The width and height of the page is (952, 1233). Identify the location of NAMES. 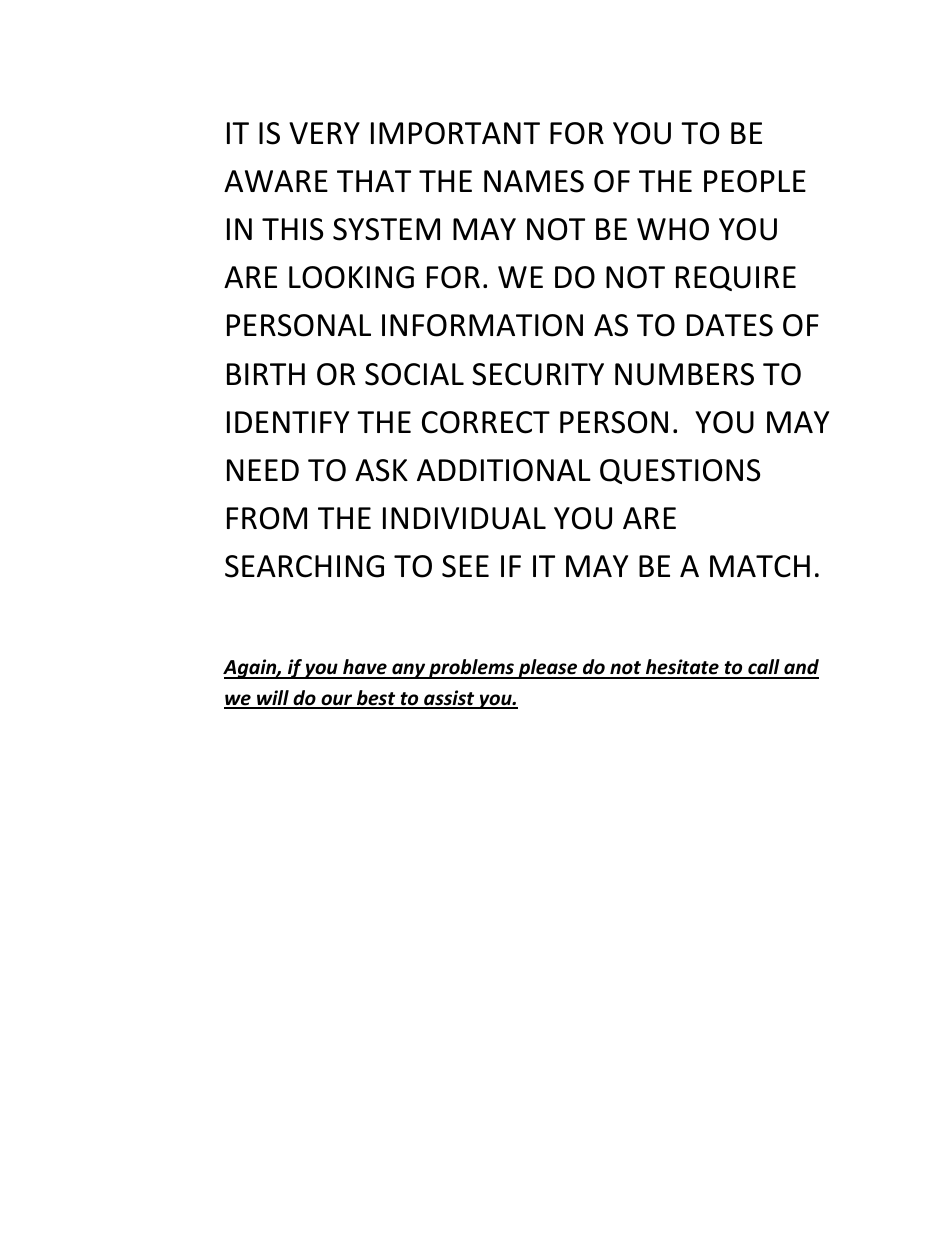
(534, 181).
